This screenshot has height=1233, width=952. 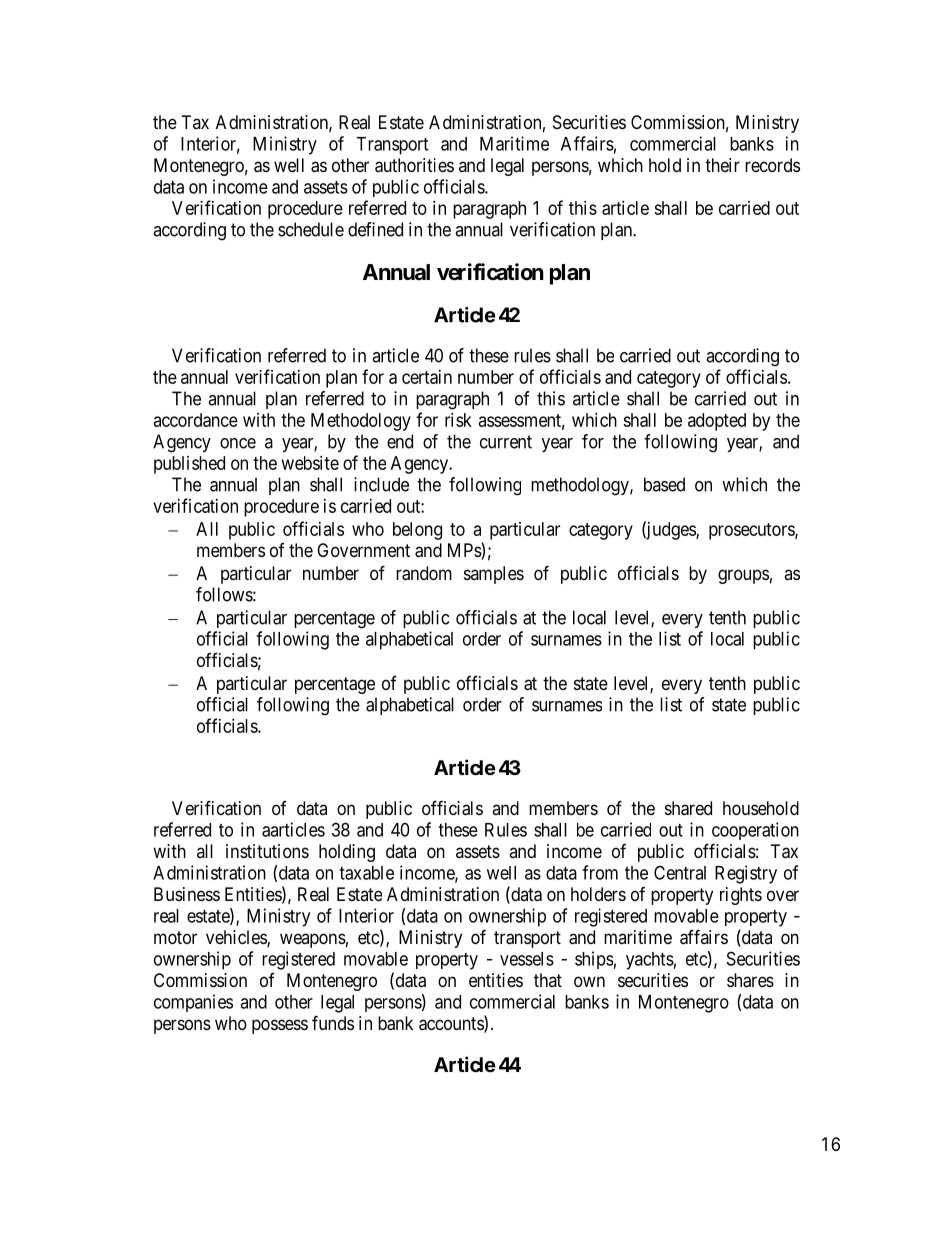 What do you see at coordinates (494, 575) in the screenshot?
I see `samples` at bounding box center [494, 575].
